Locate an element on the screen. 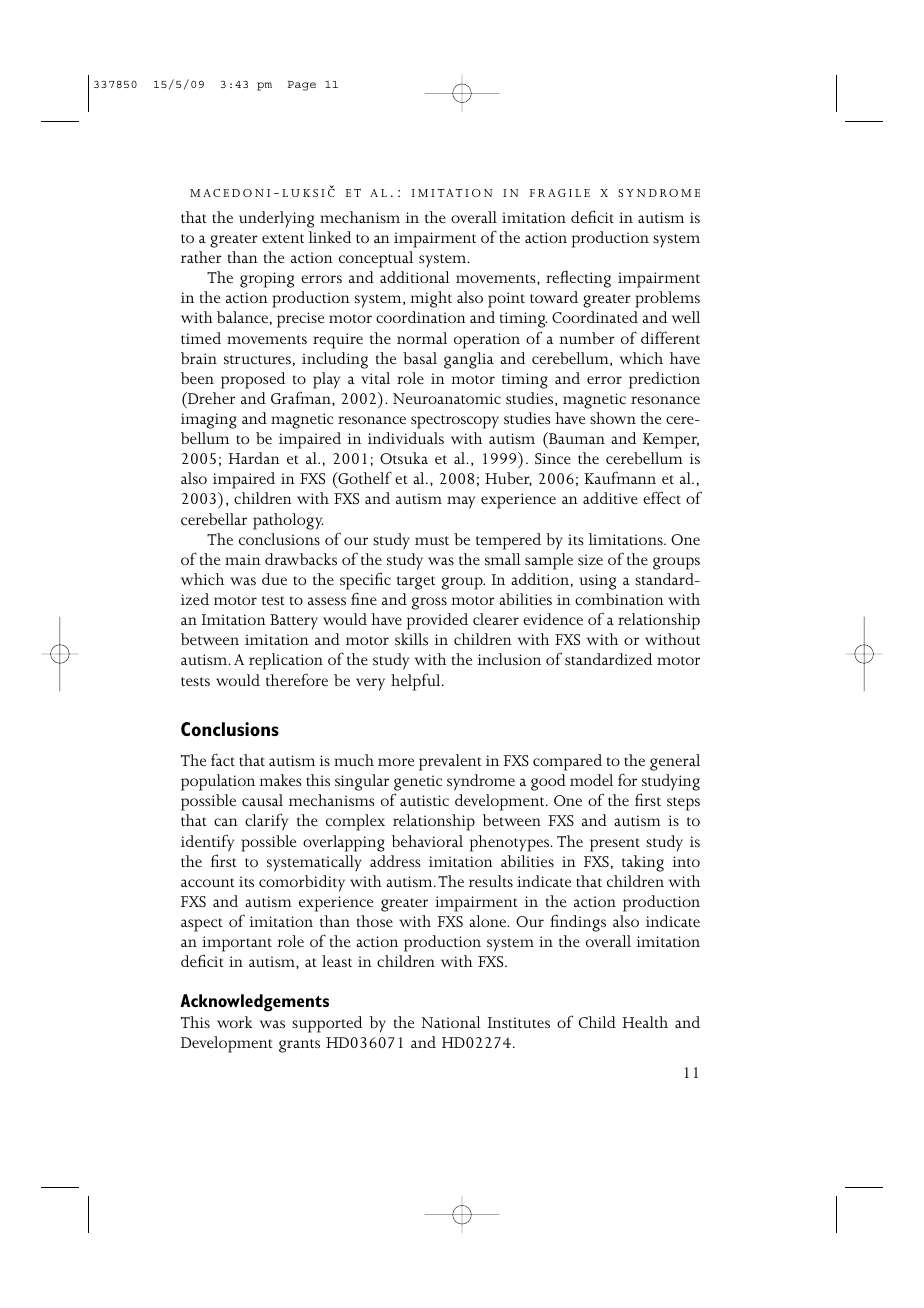 This screenshot has height=1308, width=924. structures is located at coordinates (257, 359).
